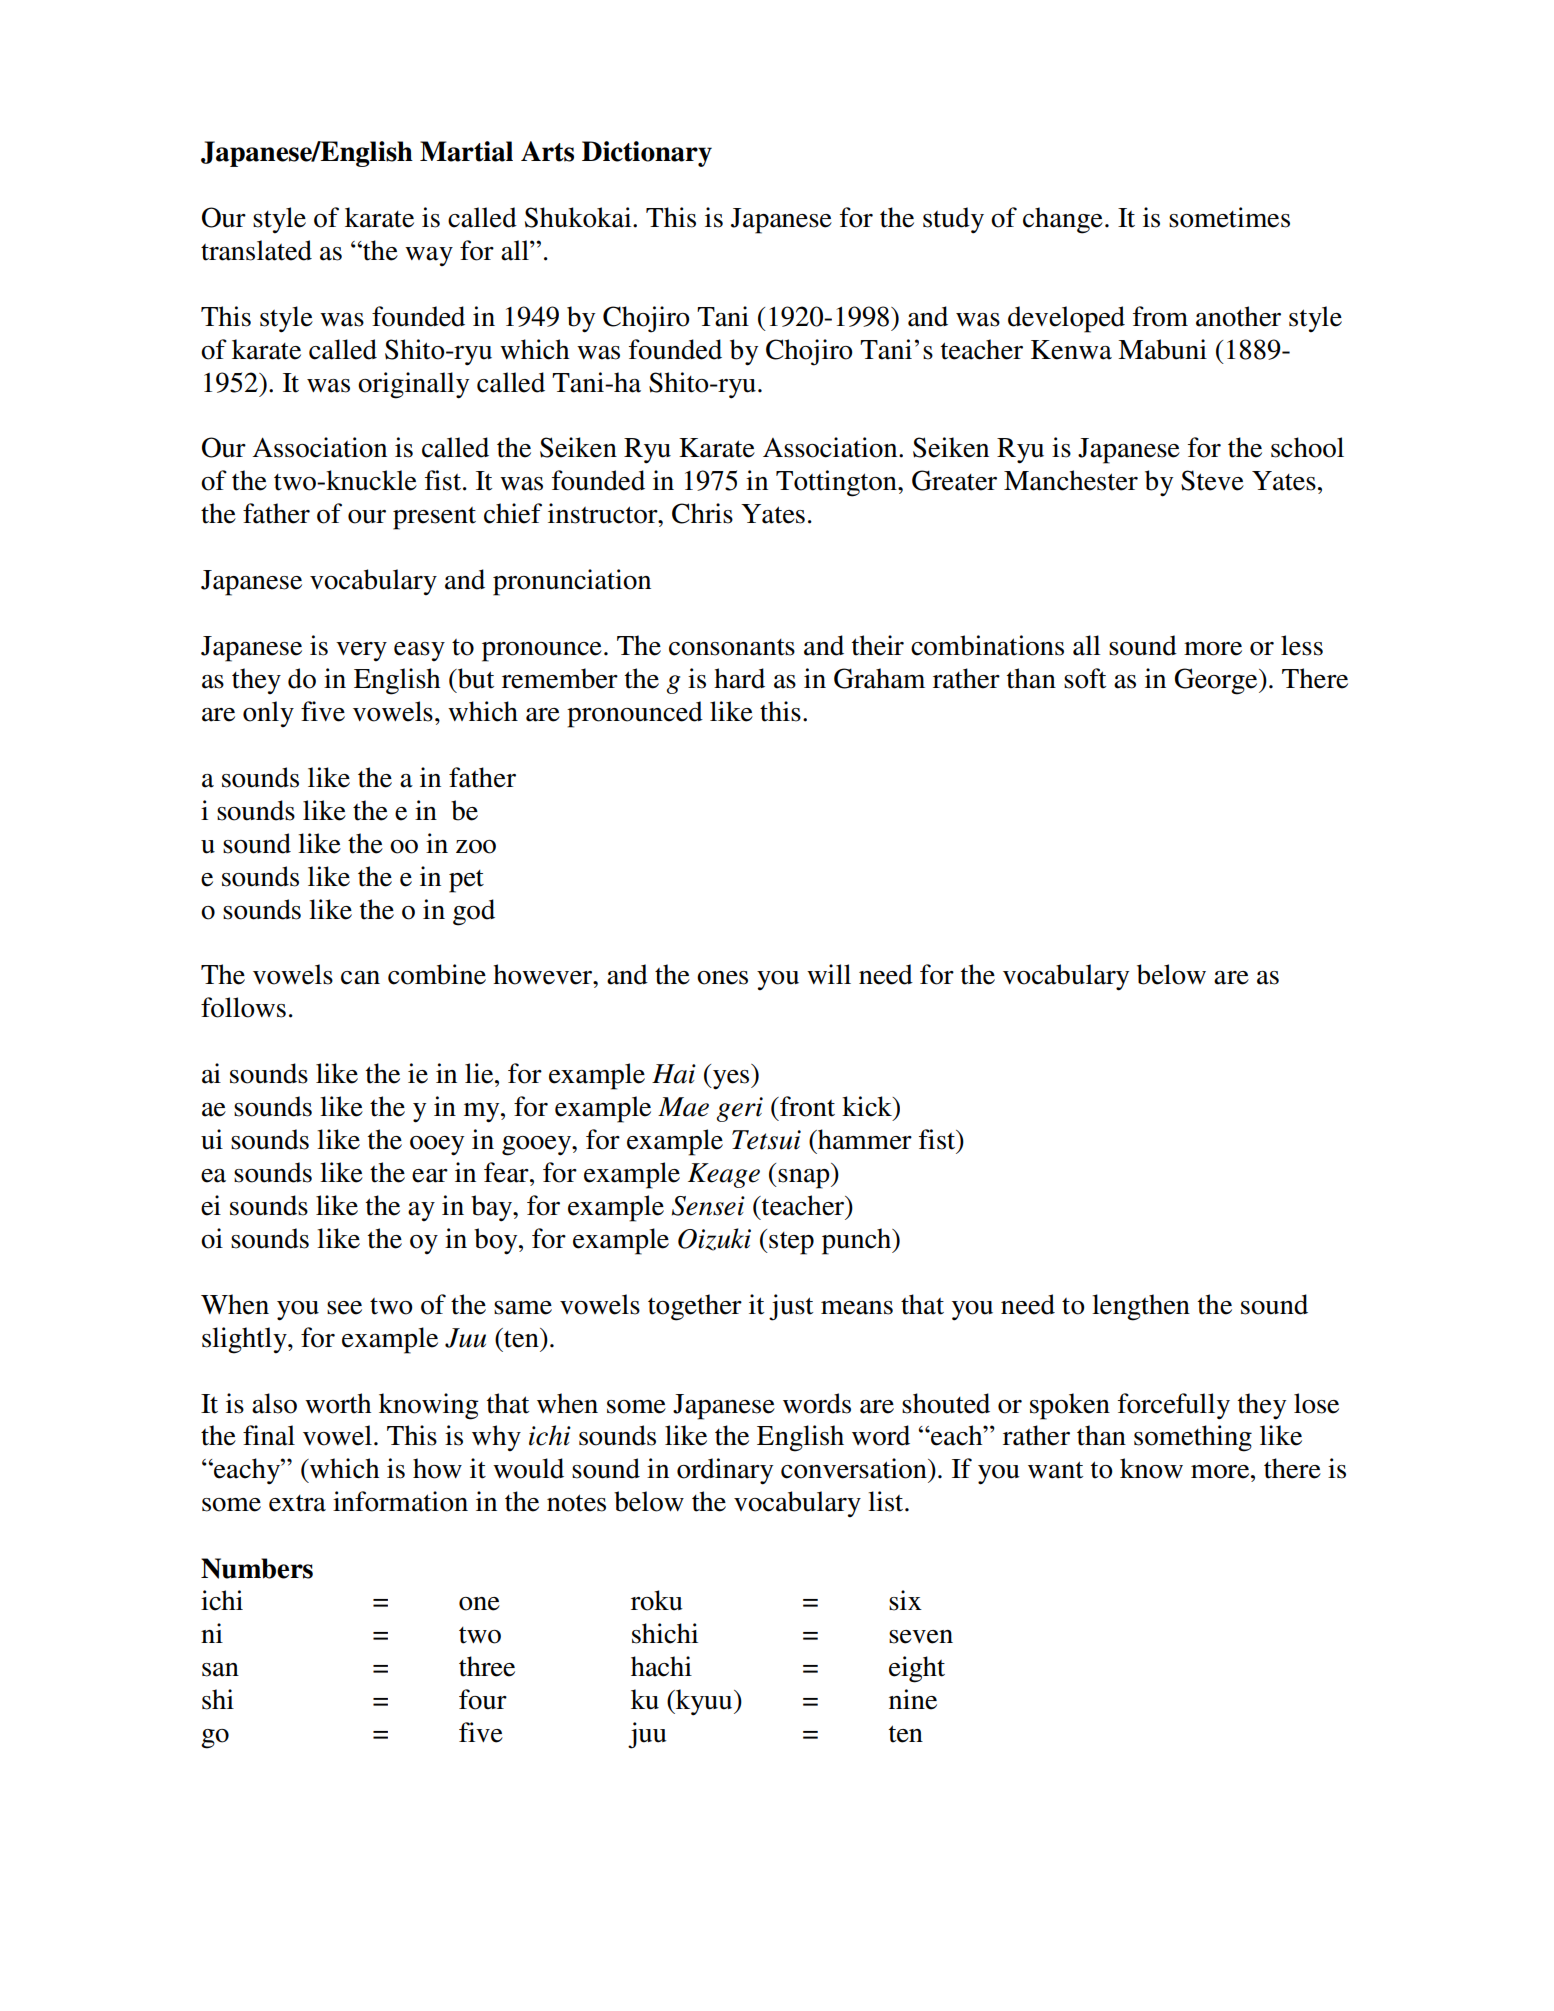 The image size is (1554, 2011). What do you see at coordinates (647, 154) in the screenshot?
I see `Dictionary` at bounding box center [647, 154].
